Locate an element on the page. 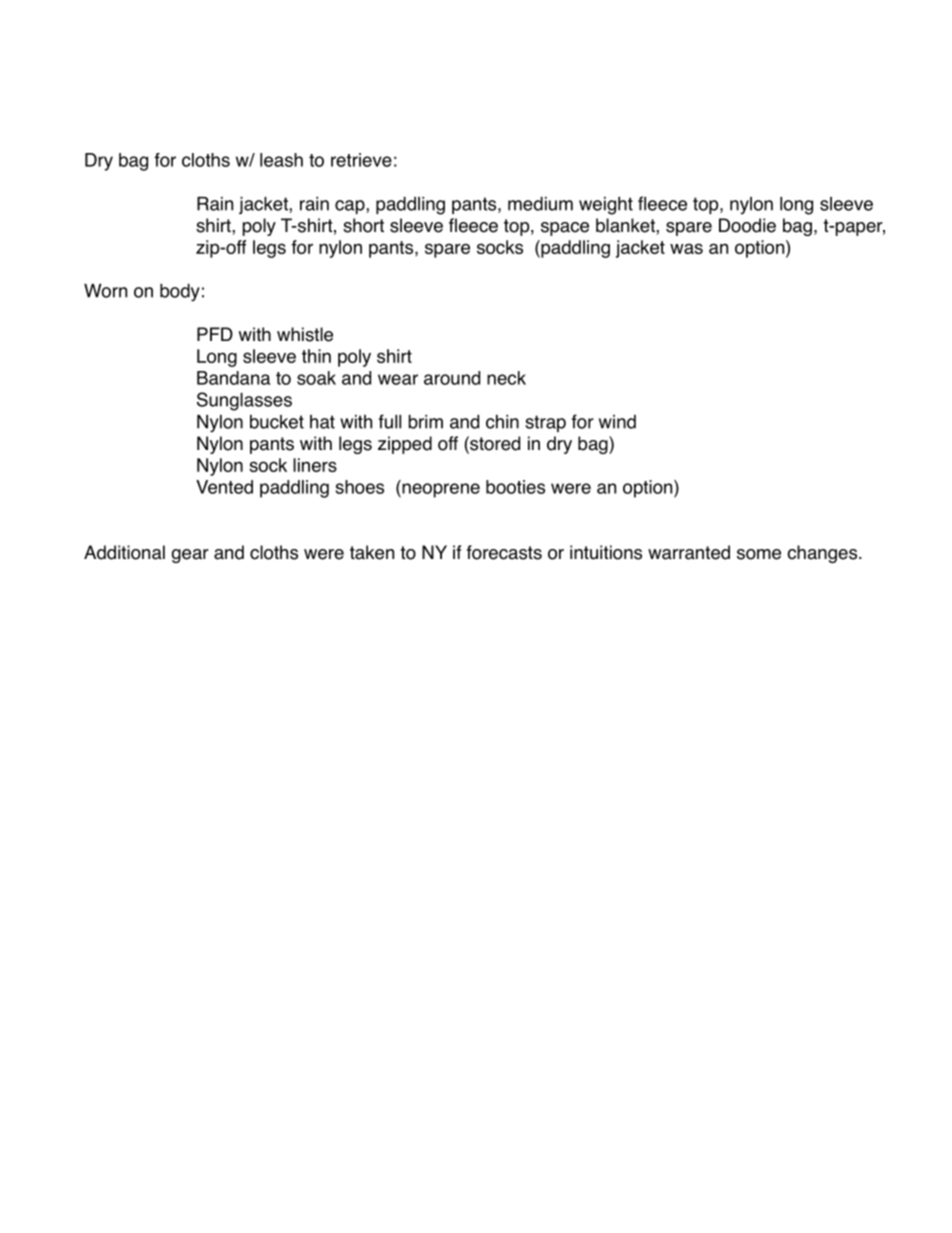 This page has width=952, height=1233. was is located at coordinates (686, 248).
